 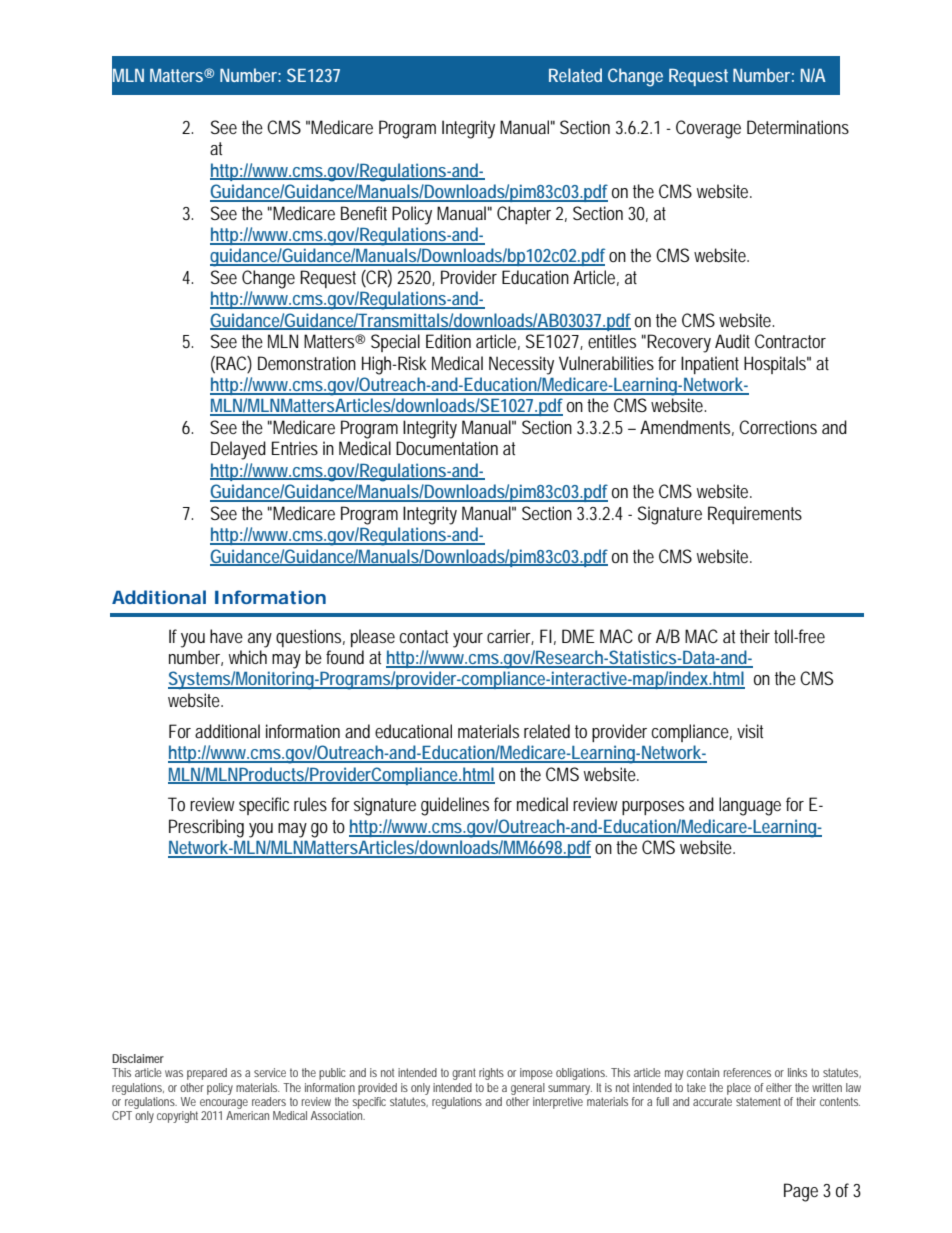 What do you see at coordinates (468, 640) in the page?
I see `your` at bounding box center [468, 640].
